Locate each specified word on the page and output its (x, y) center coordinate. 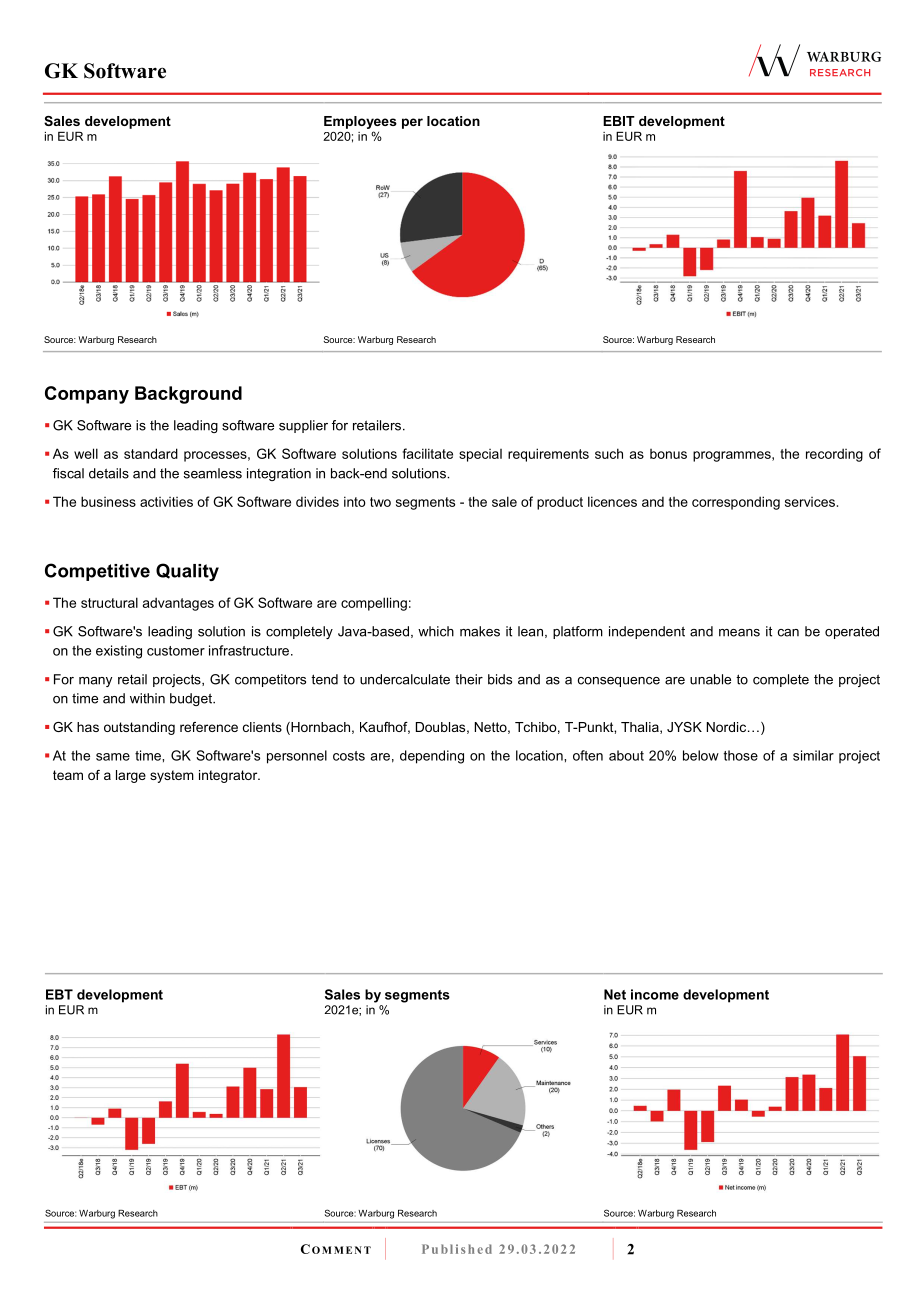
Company (87, 395)
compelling (374, 604)
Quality (187, 572)
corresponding (736, 503)
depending (432, 757)
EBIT (619, 121)
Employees (360, 122)
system (172, 776)
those (741, 755)
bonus (668, 454)
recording (834, 455)
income (655, 994)
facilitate (428, 453)
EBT (59, 994)
